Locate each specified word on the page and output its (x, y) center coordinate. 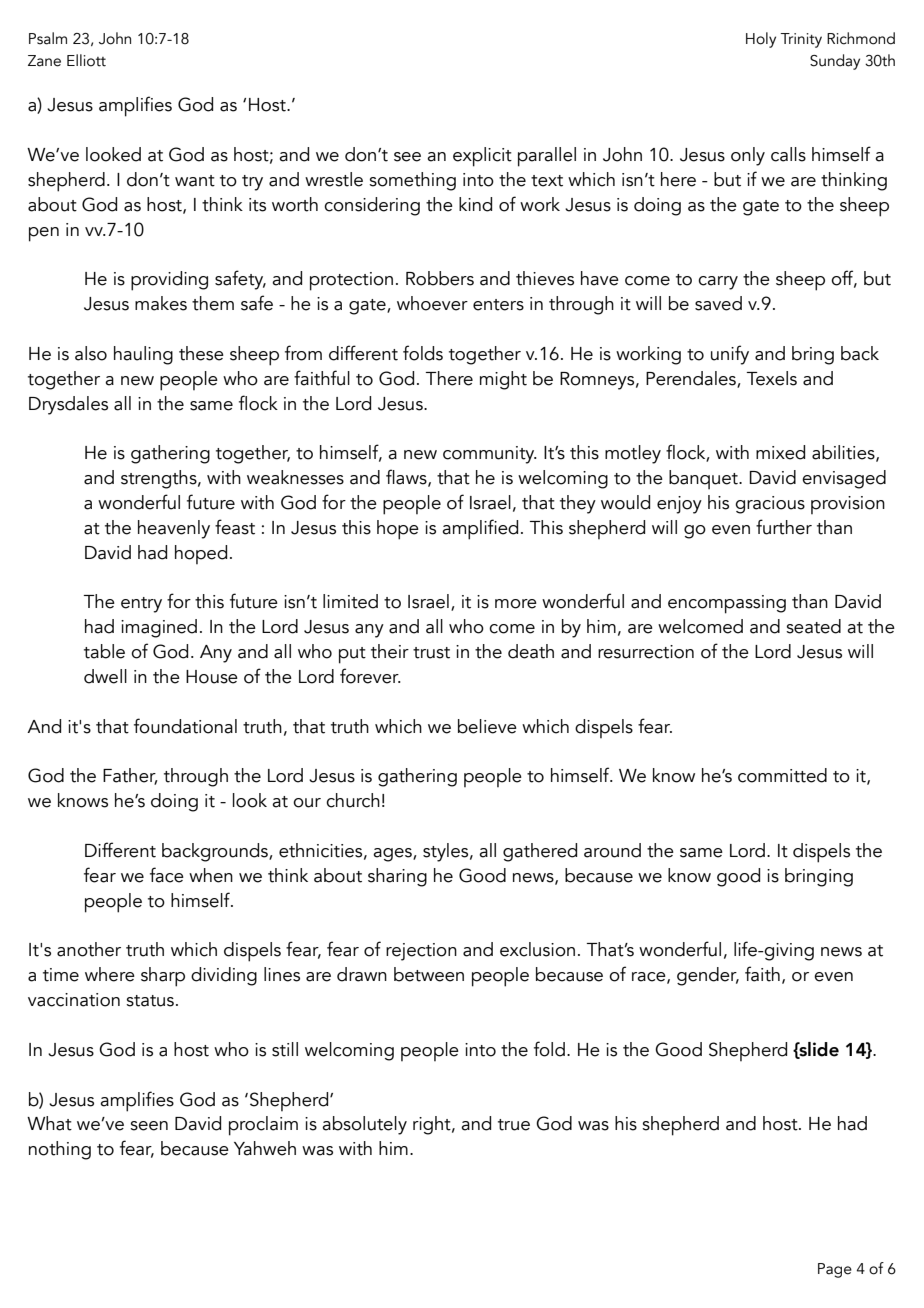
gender (708, 976)
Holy (761, 40)
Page (835, 1270)
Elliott (86, 60)
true (514, 1125)
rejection (421, 952)
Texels (771, 378)
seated (813, 626)
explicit (482, 157)
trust (431, 653)
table (104, 651)
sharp (163, 977)
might (503, 380)
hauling (143, 355)
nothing (60, 1150)
